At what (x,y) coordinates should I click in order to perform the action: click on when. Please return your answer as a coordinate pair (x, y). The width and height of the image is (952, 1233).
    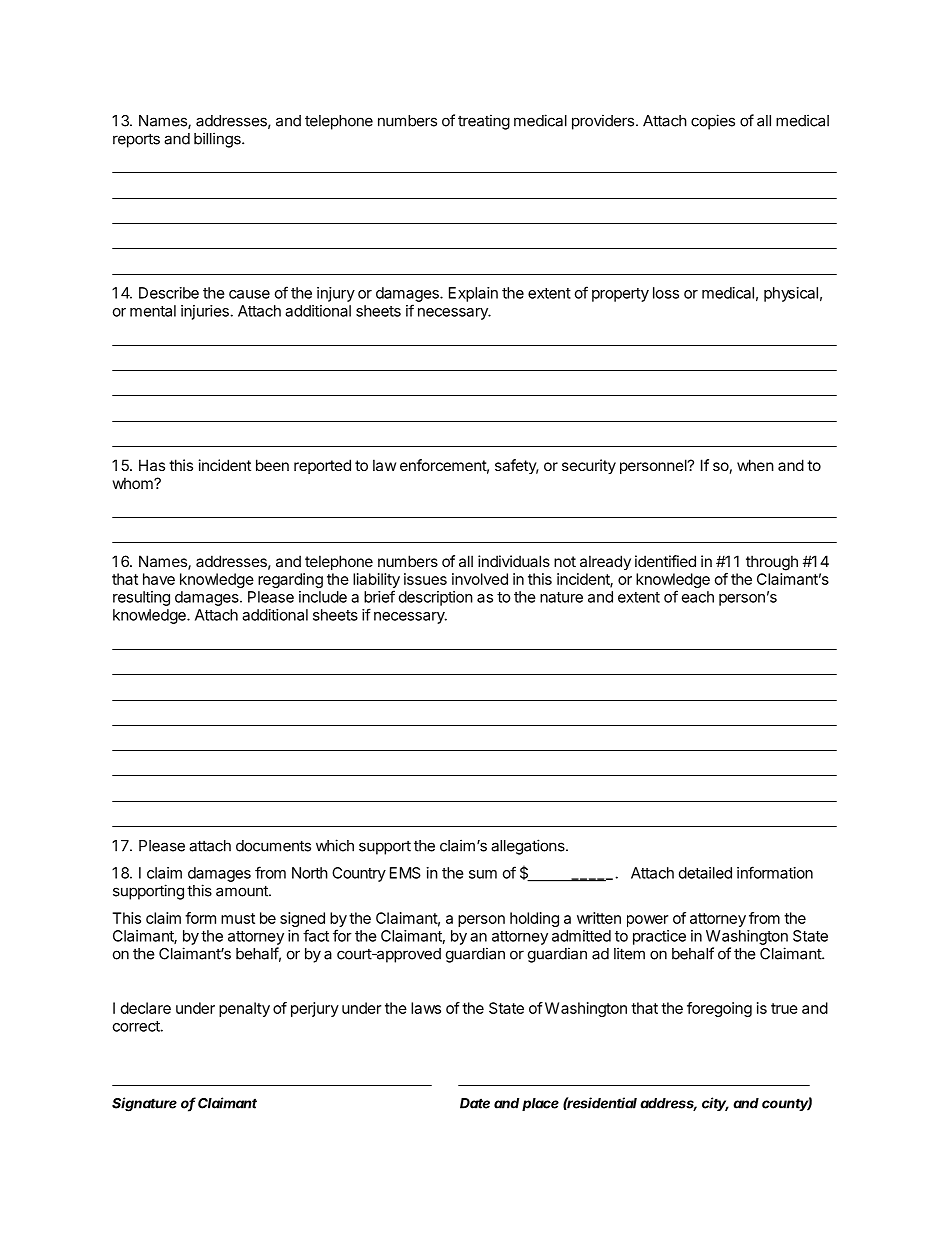
    Looking at the image, I should click on (755, 465).
